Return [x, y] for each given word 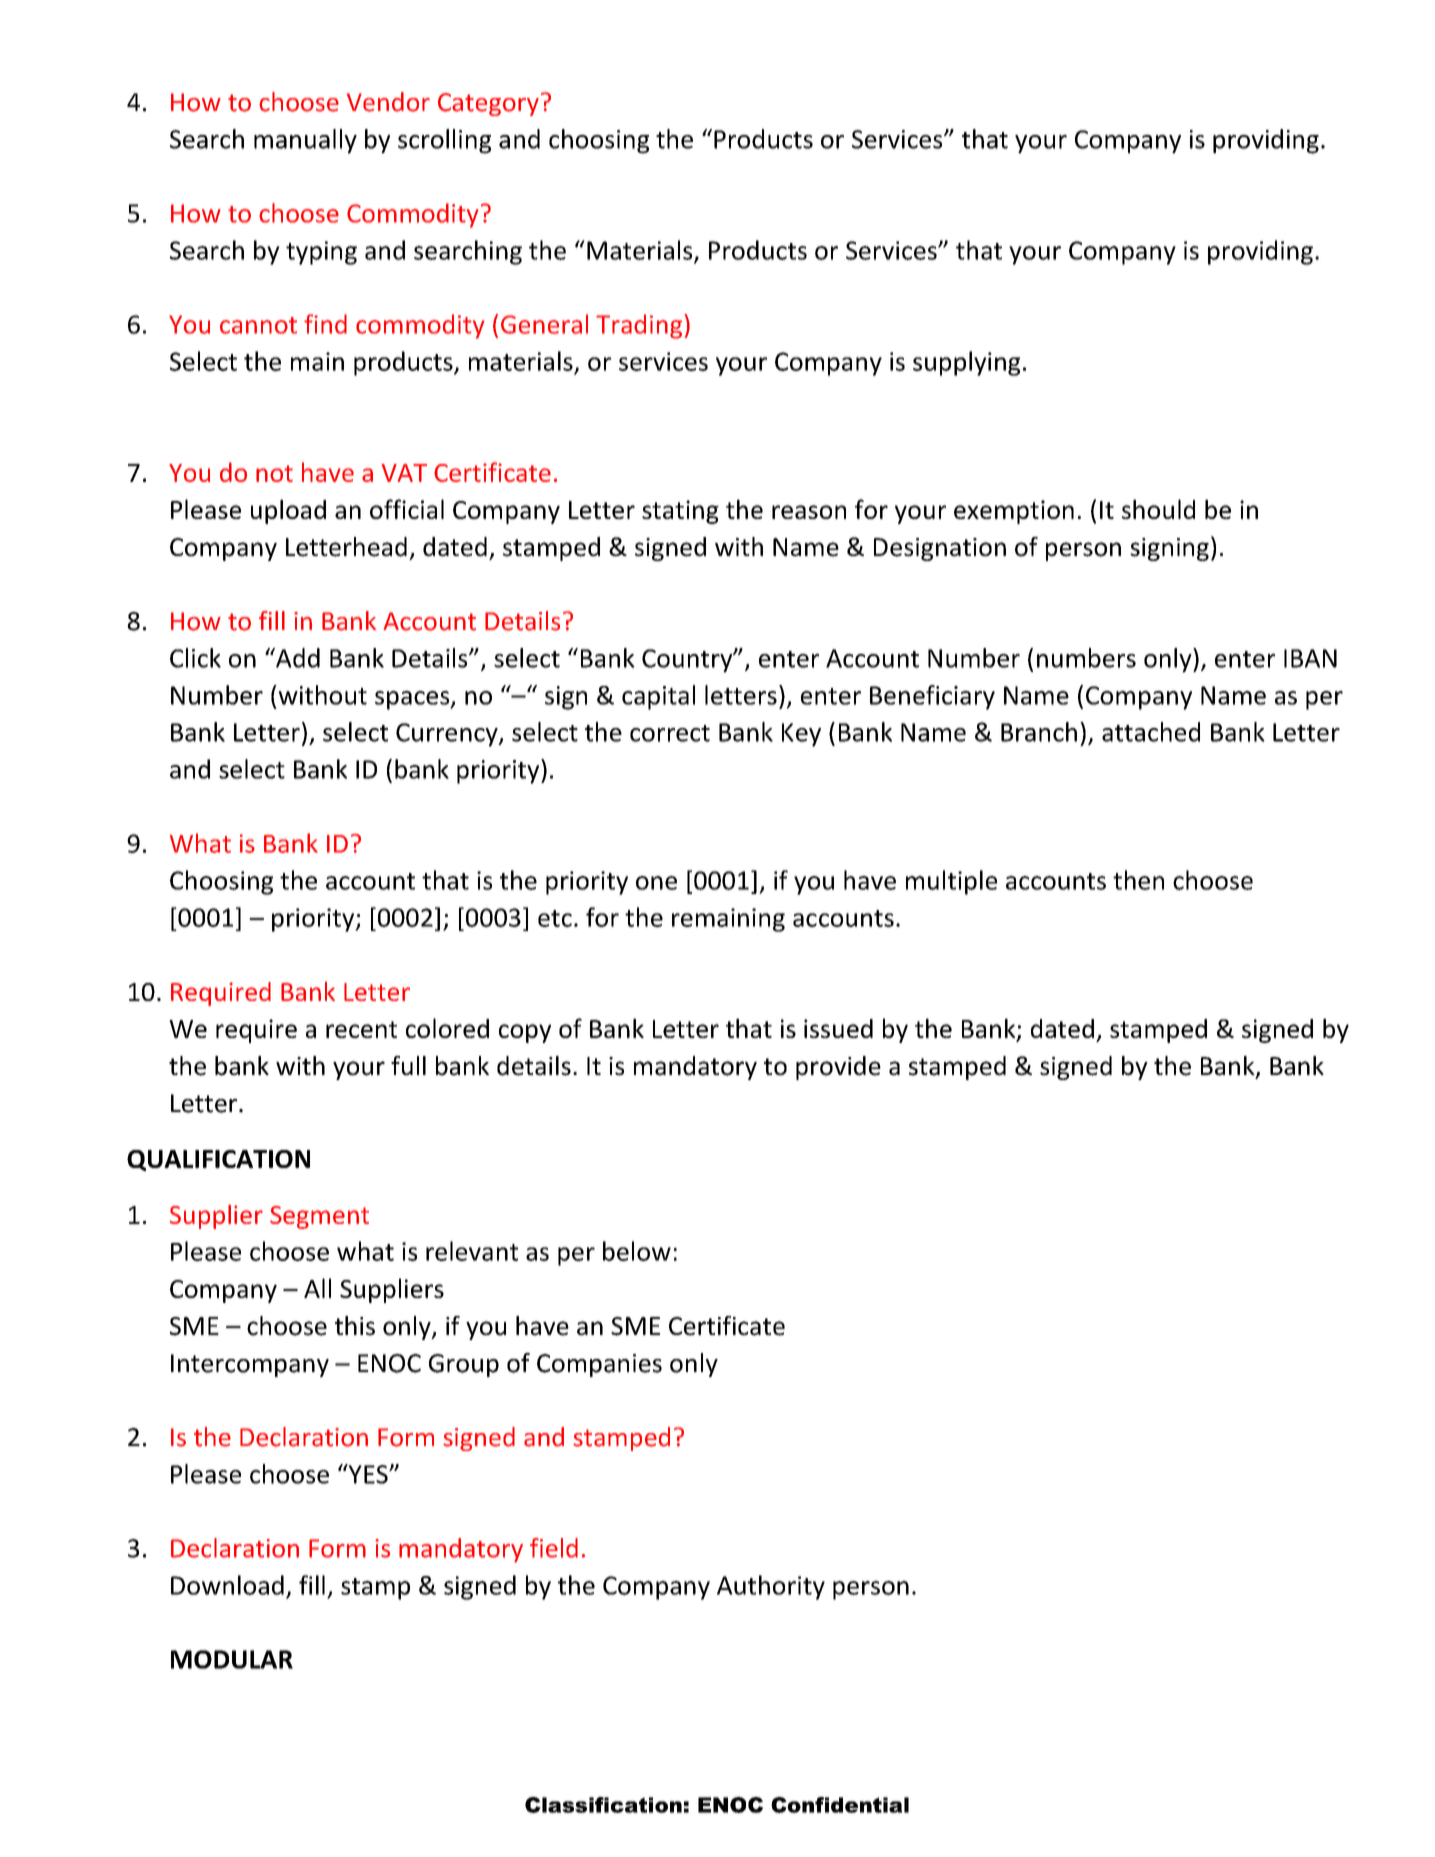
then [1138, 880]
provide [838, 1068]
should [1158, 509]
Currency [448, 735]
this [355, 1326]
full [408, 1066]
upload [288, 511]
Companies [599, 1365]
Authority [771, 1587]
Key [801, 735]
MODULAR [232, 1659]
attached [1151, 732]
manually [305, 141]
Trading [640, 326]
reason [809, 512]
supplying [966, 363]
